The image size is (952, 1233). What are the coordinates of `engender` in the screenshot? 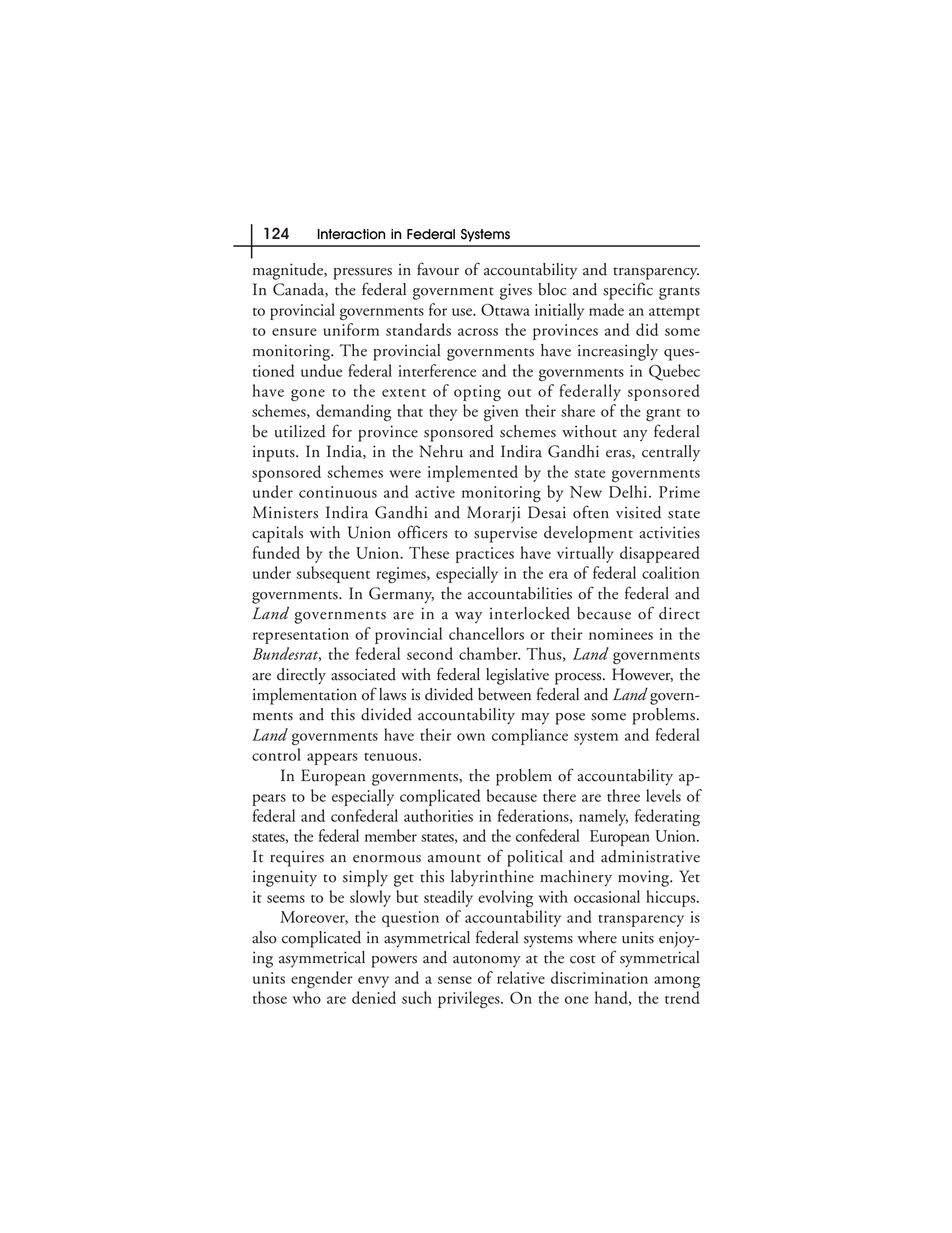 It's located at (322, 979).
